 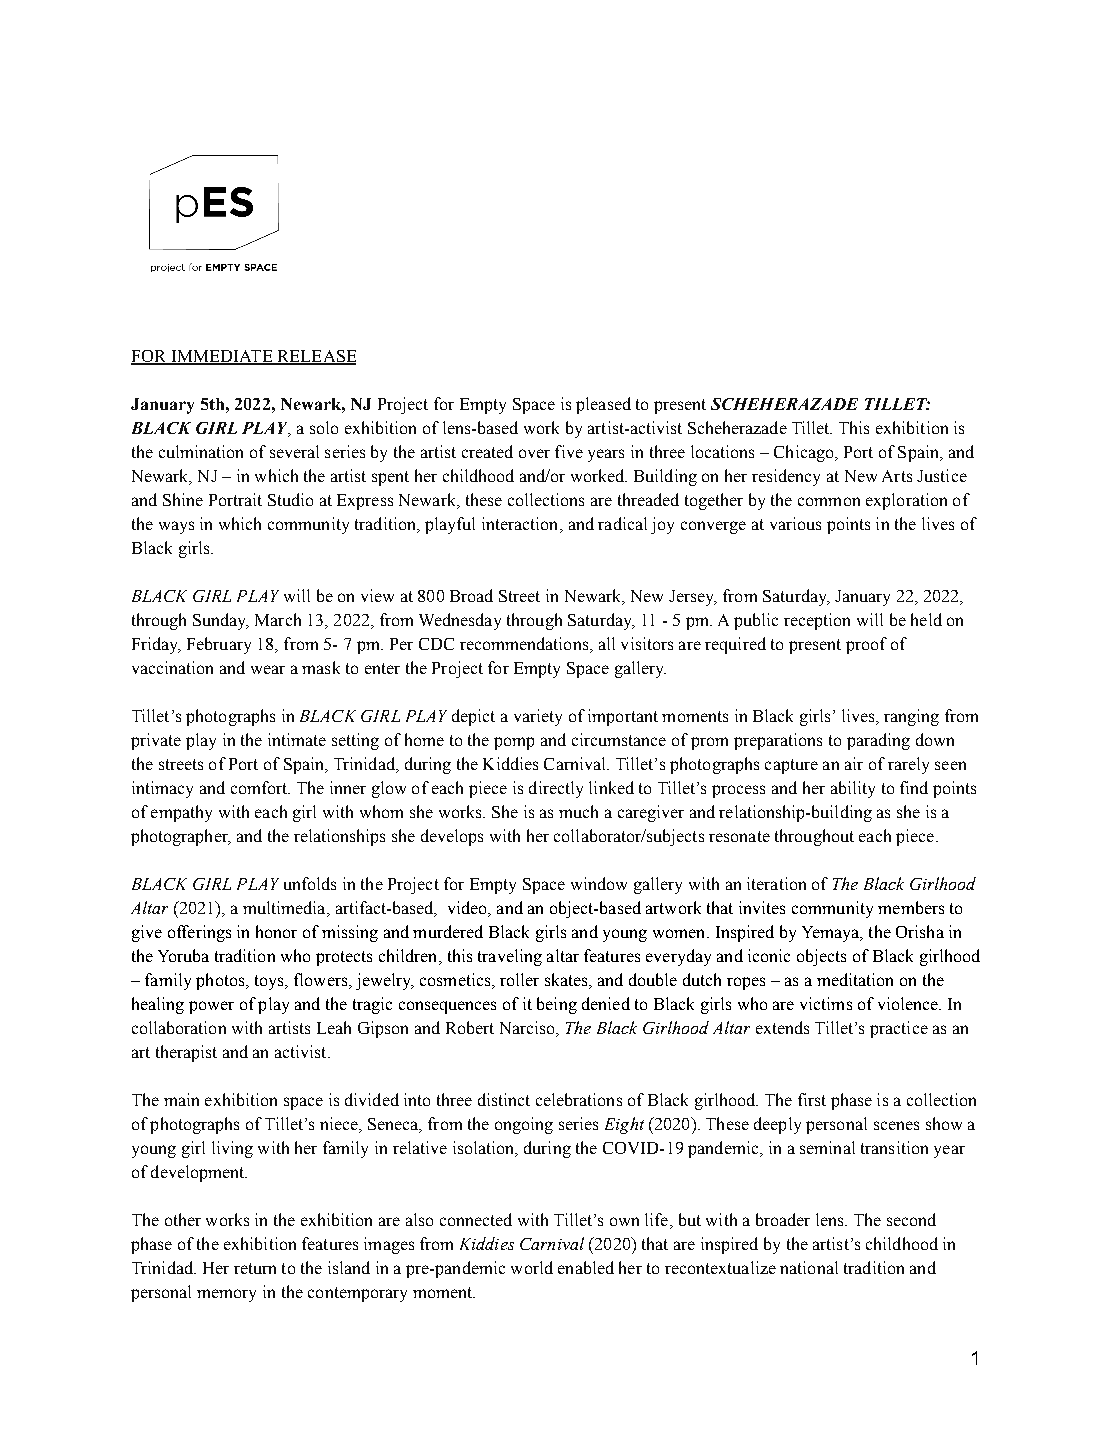 I want to click on return, so click(x=255, y=1268).
